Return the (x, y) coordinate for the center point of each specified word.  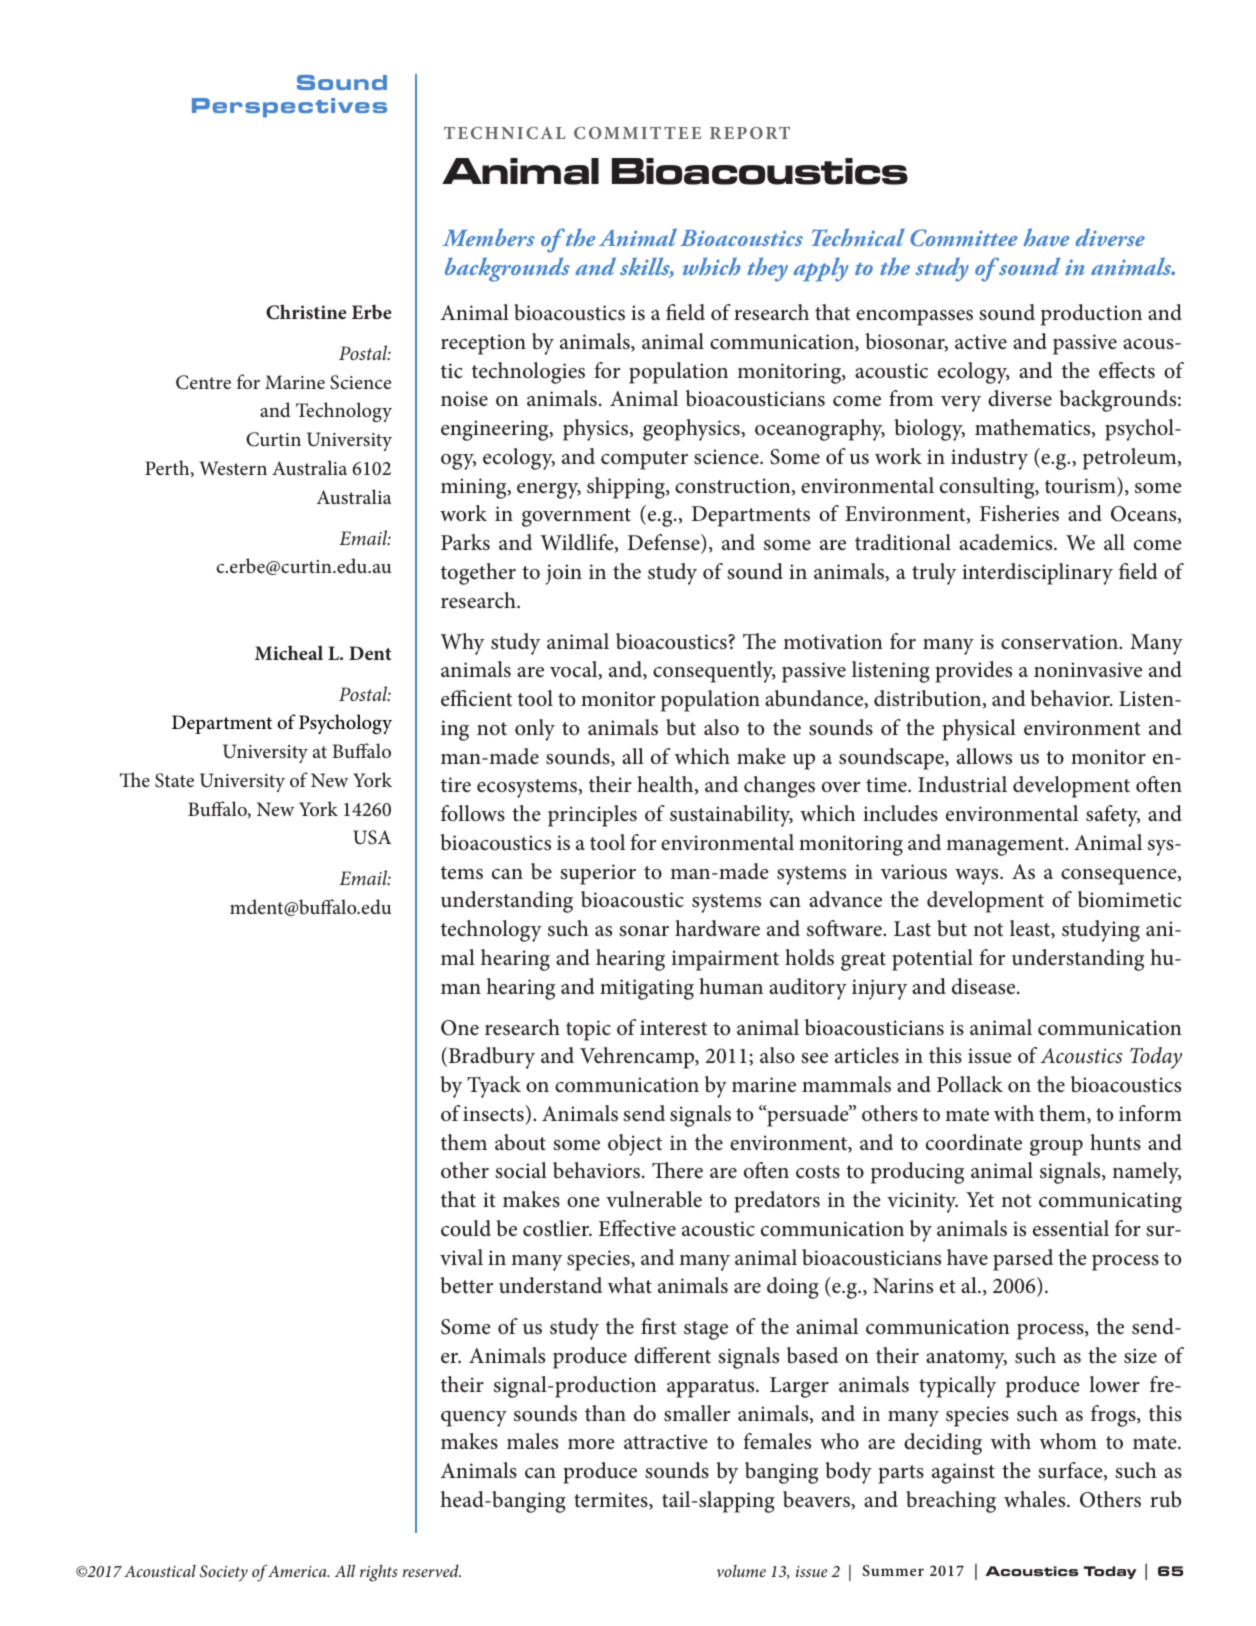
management (1006, 846)
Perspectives (289, 108)
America (298, 1571)
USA (372, 837)
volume (741, 1571)
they (768, 269)
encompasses (914, 318)
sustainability (731, 816)
